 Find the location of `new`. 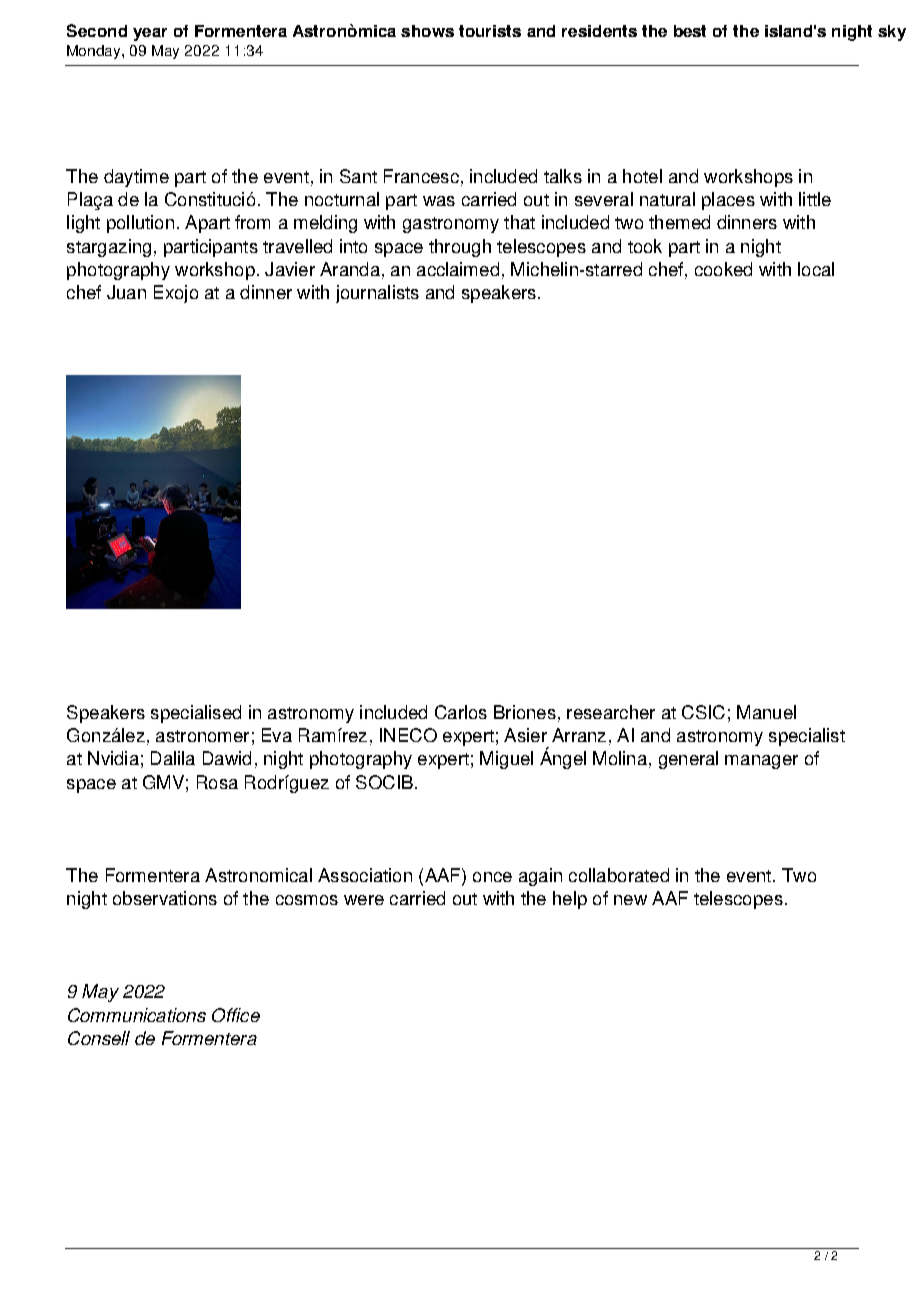

new is located at coordinates (630, 900).
